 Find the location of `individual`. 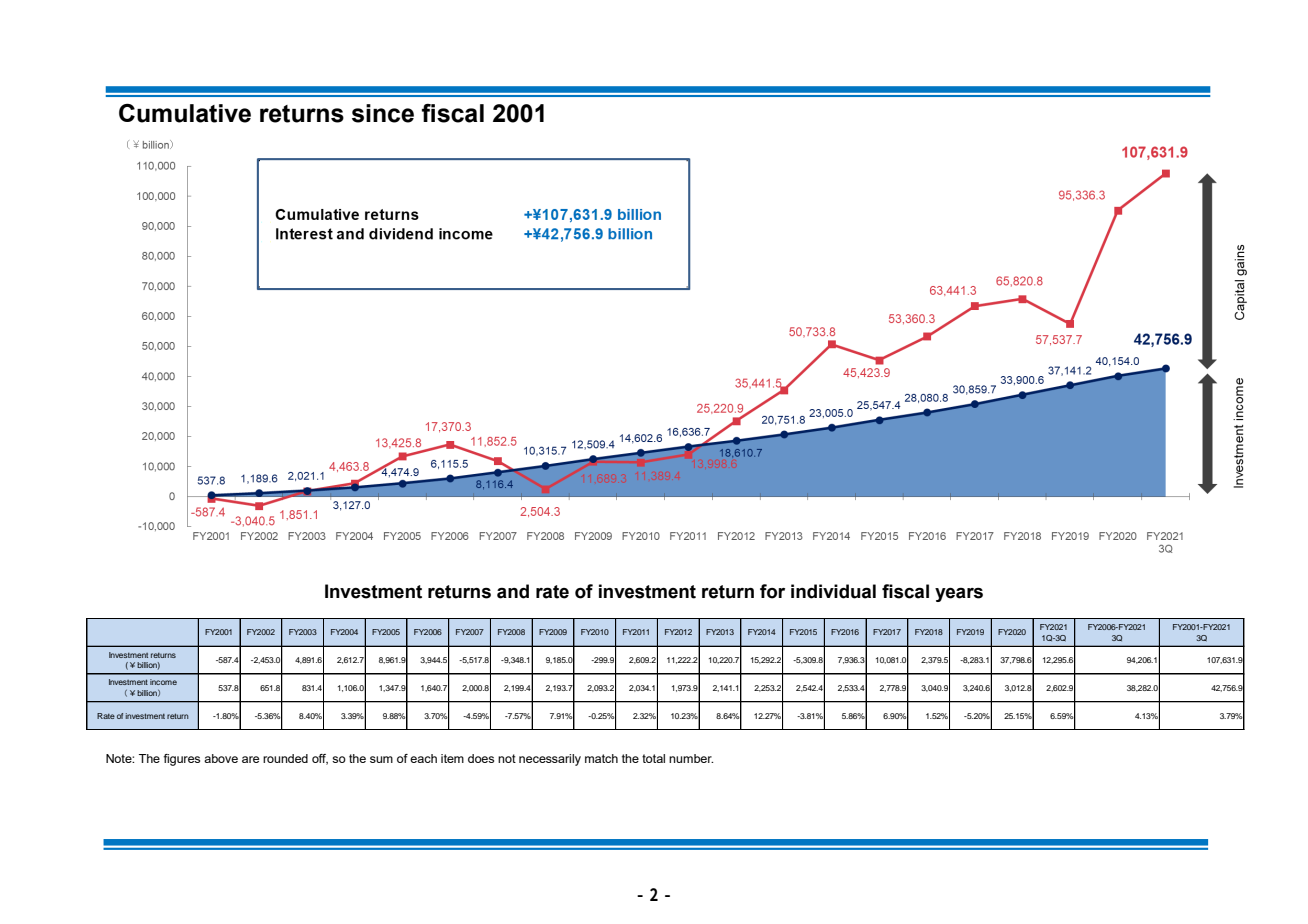

individual is located at coordinates (833, 591).
